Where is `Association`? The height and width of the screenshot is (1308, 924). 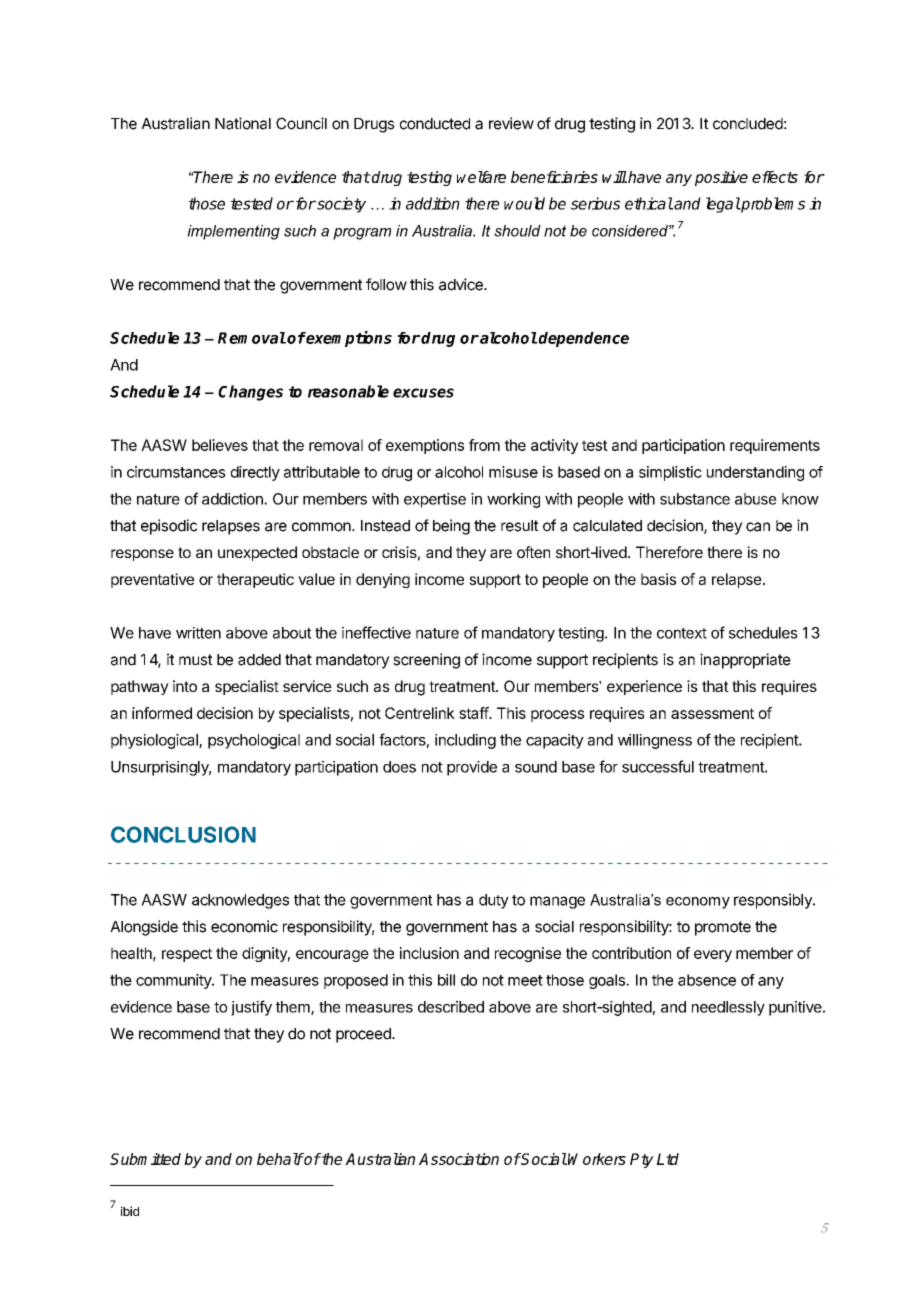
Association is located at coordinates (459, 1159).
